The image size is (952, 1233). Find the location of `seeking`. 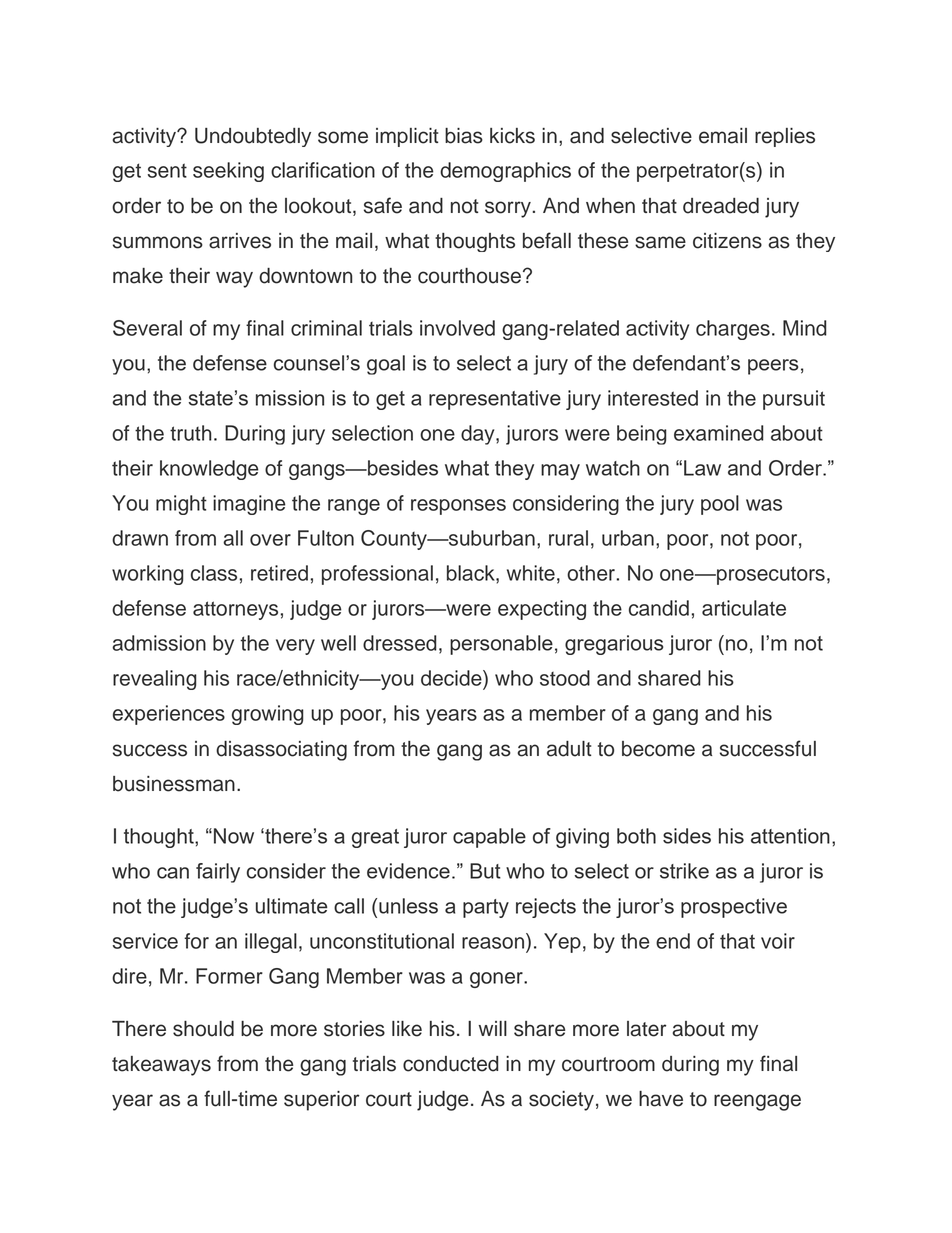

seeking is located at coordinates (228, 172).
